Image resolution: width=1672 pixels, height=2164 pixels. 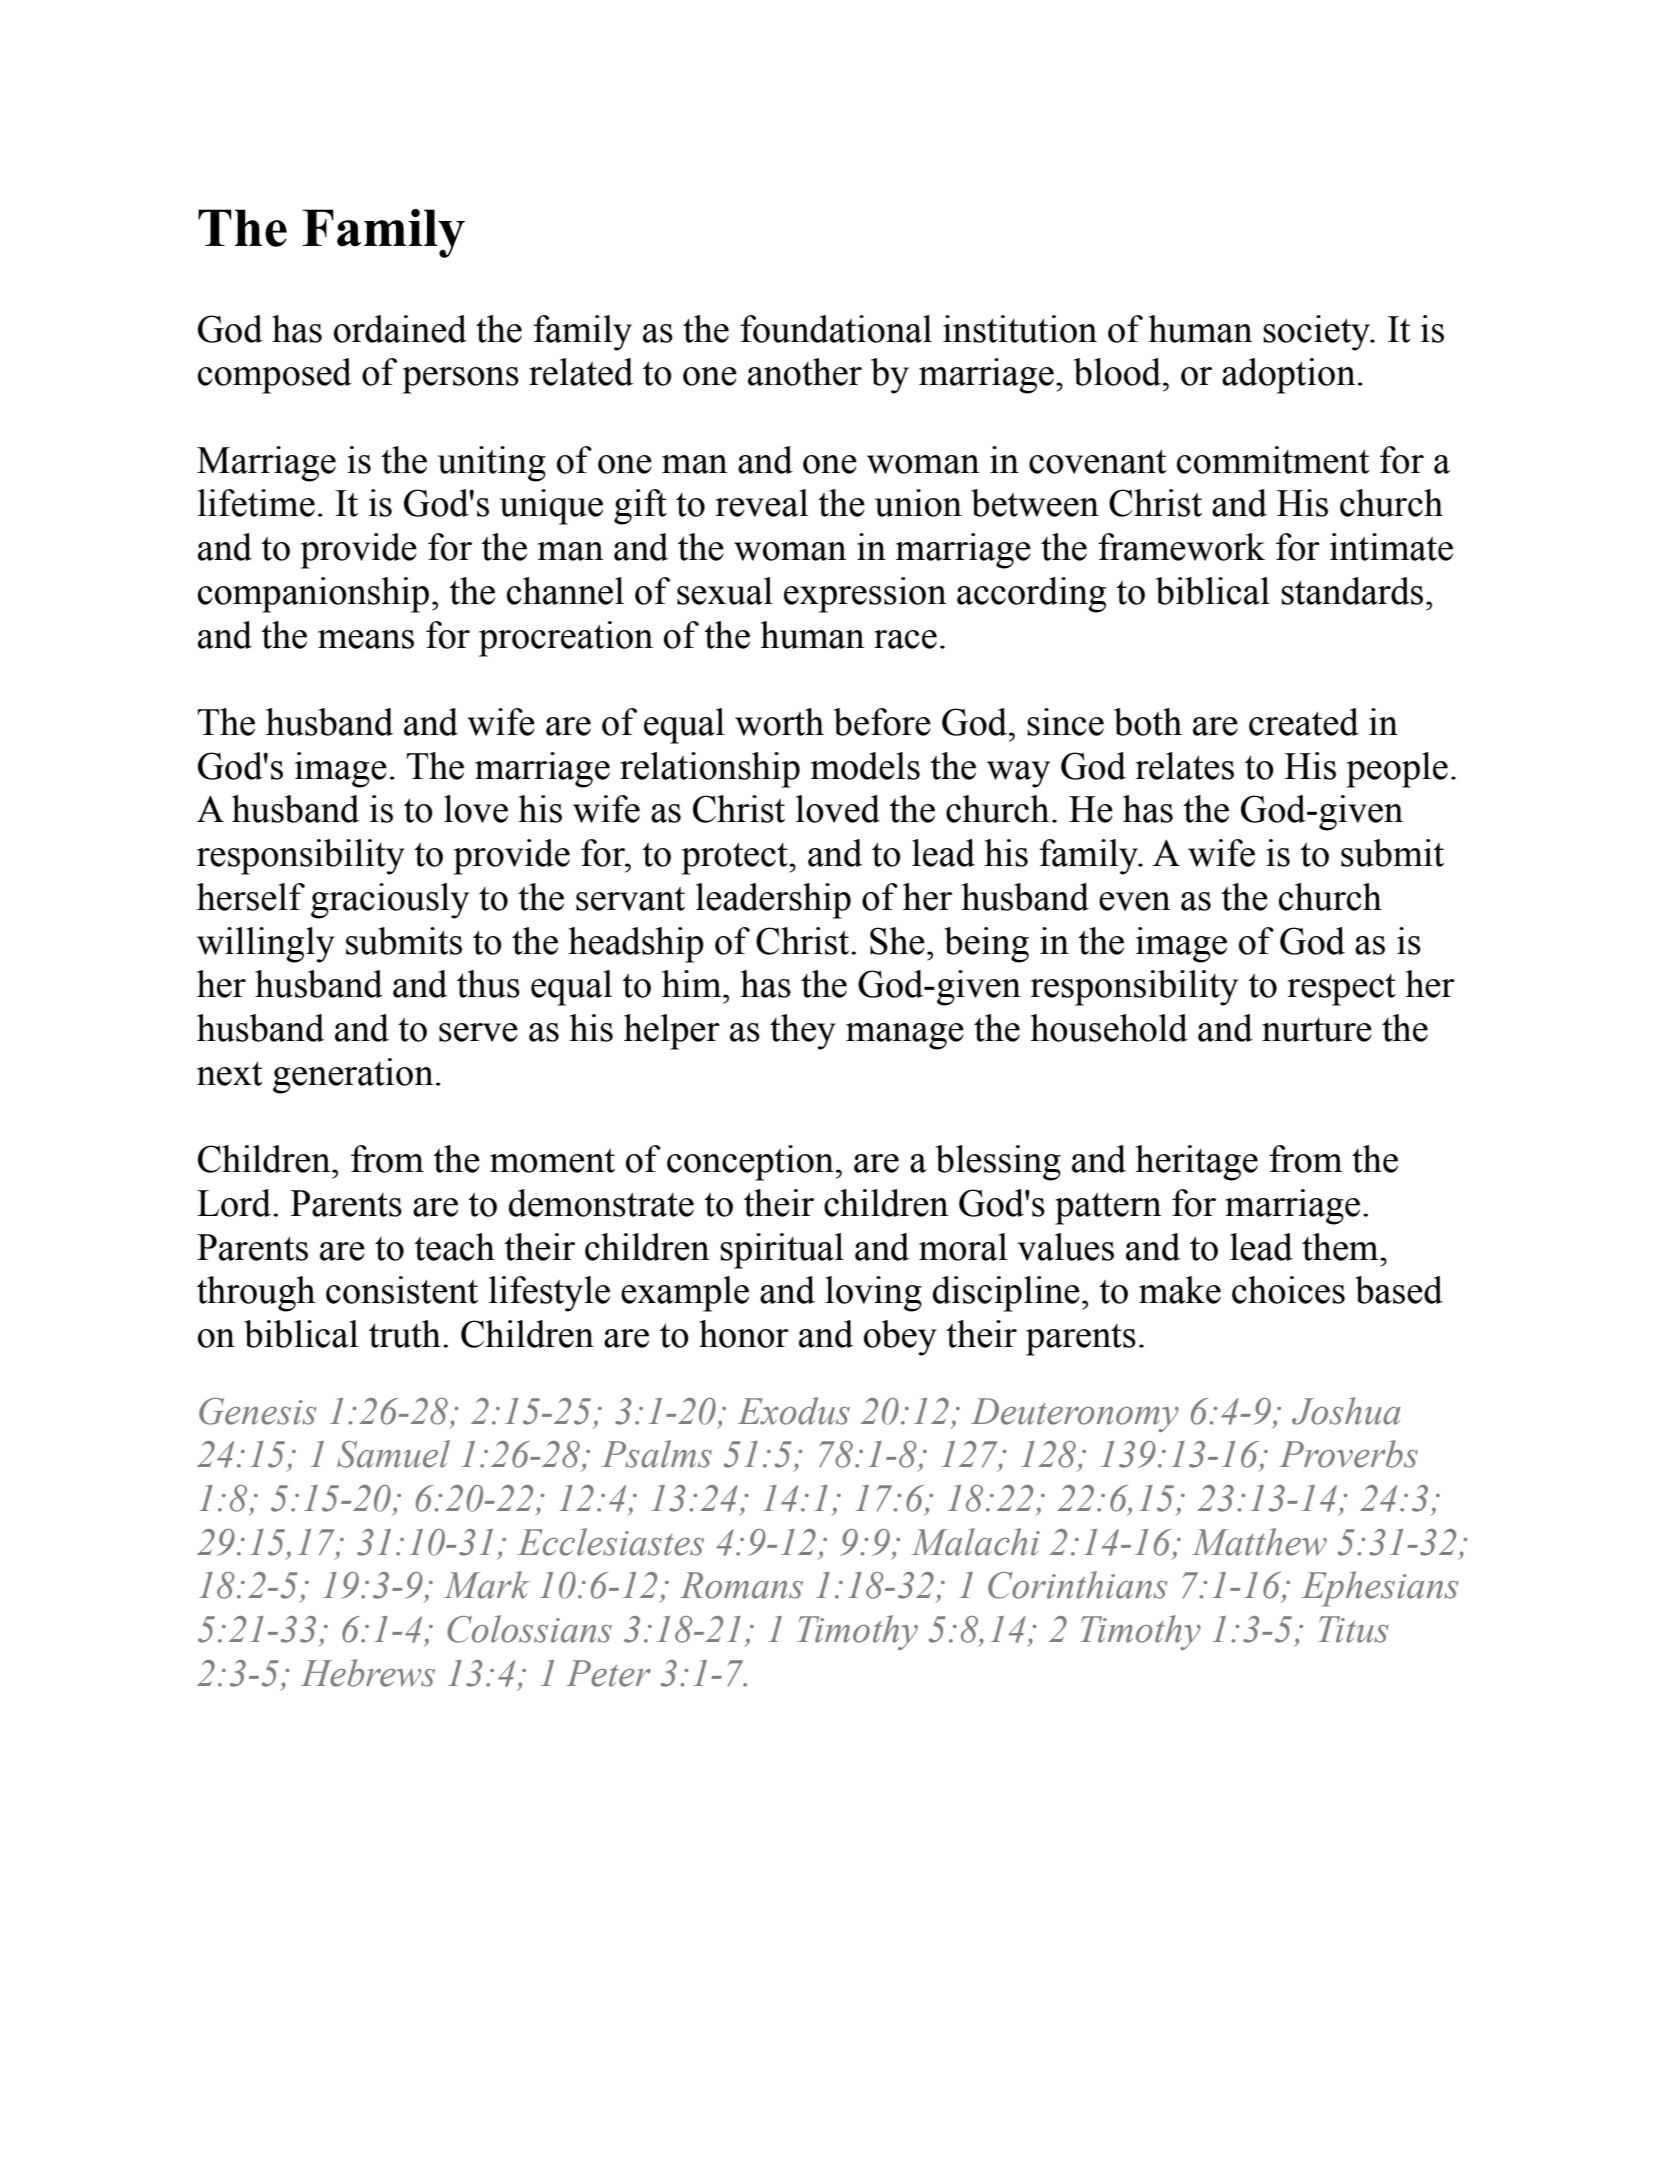 What do you see at coordinates (1341, 1247) in the screenshot?
I see `them` at bounding box center [1341, 1247].
